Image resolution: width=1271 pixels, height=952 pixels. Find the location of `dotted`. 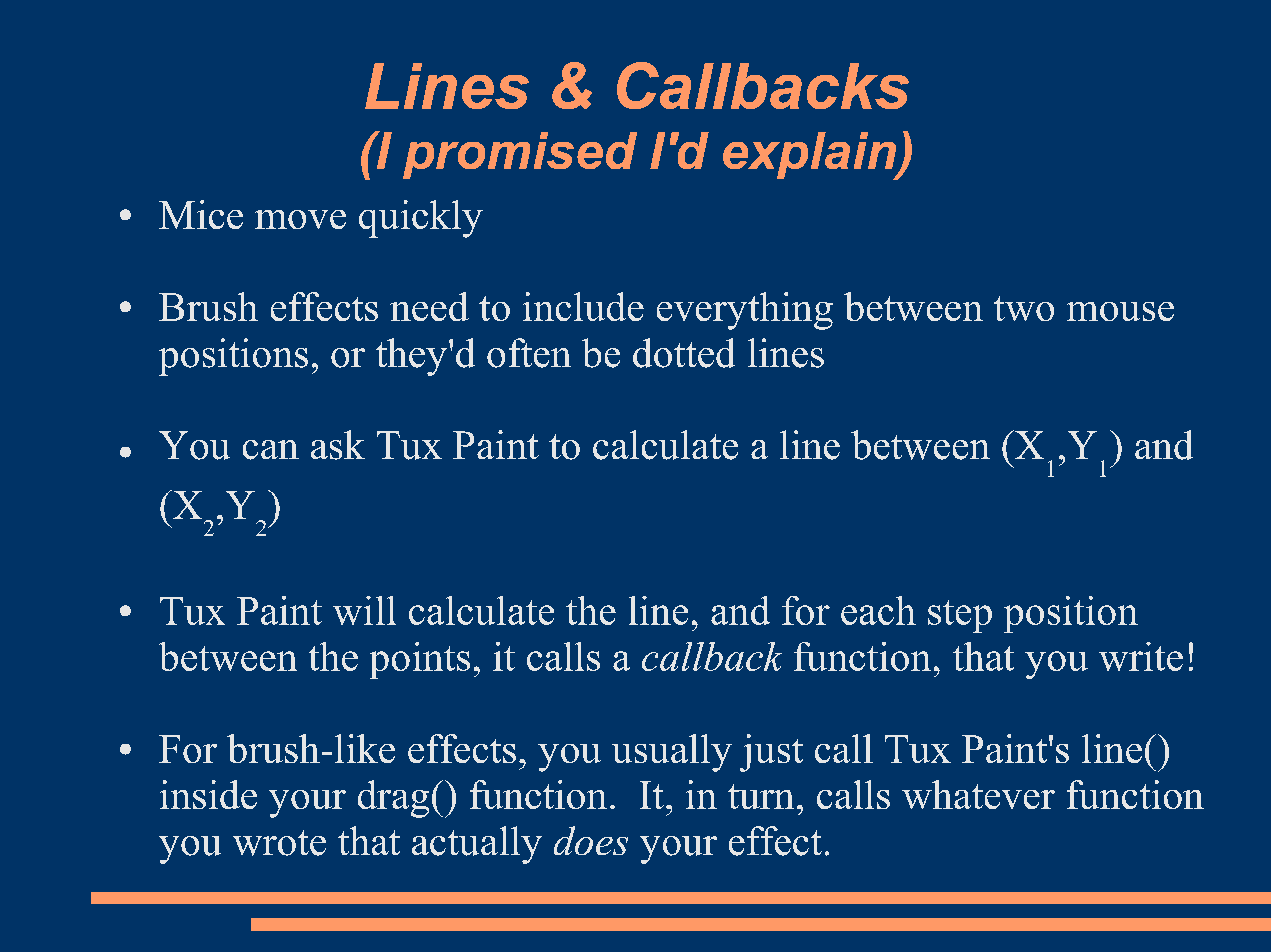

dotted is located at coordinates (684, 353).
